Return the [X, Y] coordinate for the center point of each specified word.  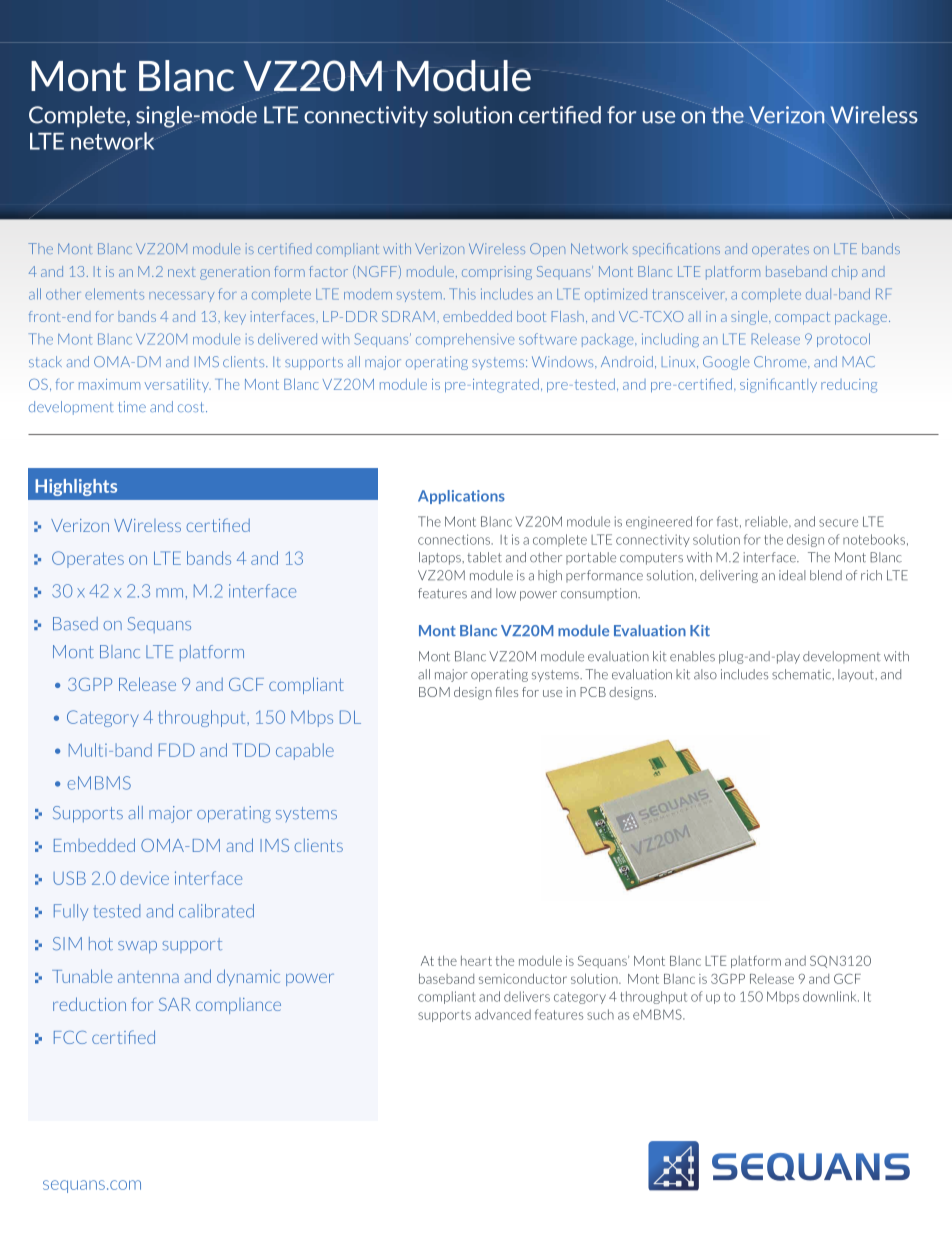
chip [845, 273]
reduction [89, 1004]
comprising [497, 273]
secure [838, 523]
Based [75, 623]
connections [455, 539]
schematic [803, 674]
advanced [503, 1014]
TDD [251, 750]
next [182, 272]
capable [305, 751]
